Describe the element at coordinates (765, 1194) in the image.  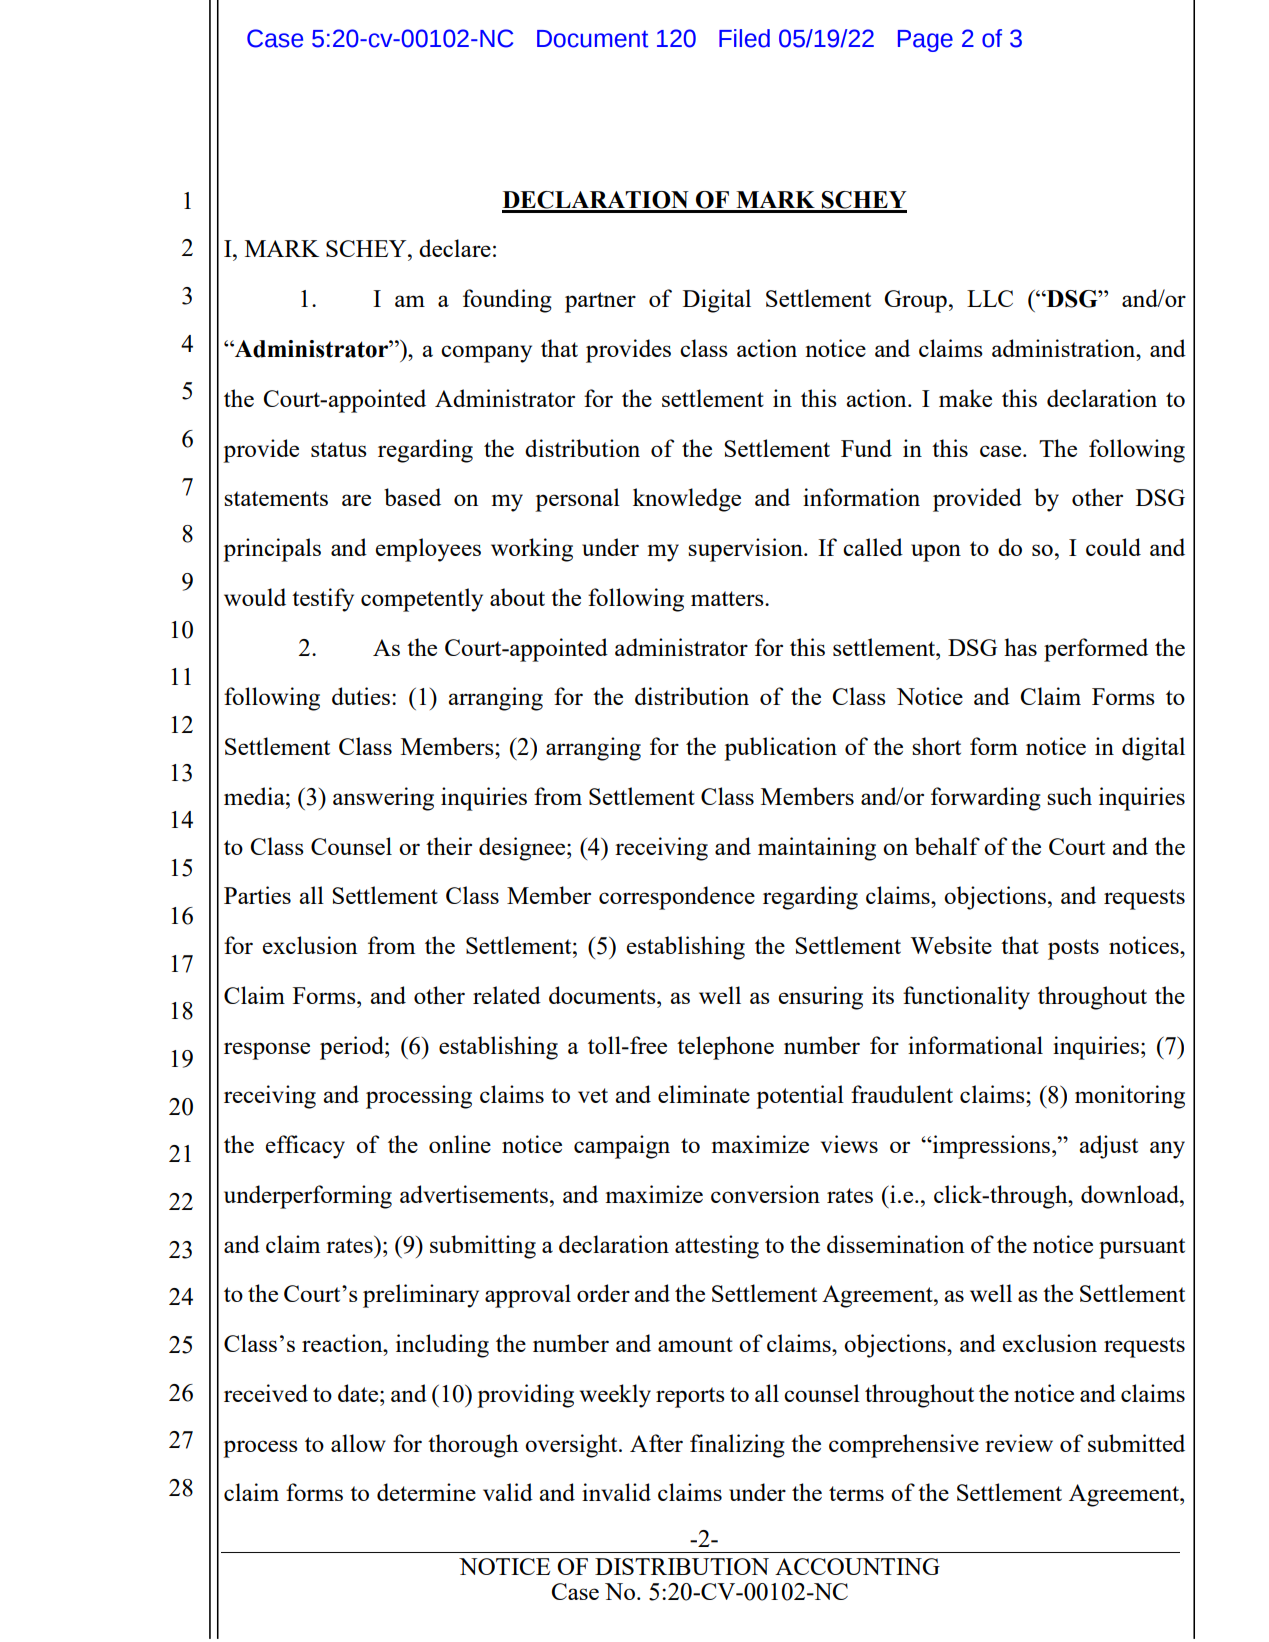
I see `conversion` at that location.
